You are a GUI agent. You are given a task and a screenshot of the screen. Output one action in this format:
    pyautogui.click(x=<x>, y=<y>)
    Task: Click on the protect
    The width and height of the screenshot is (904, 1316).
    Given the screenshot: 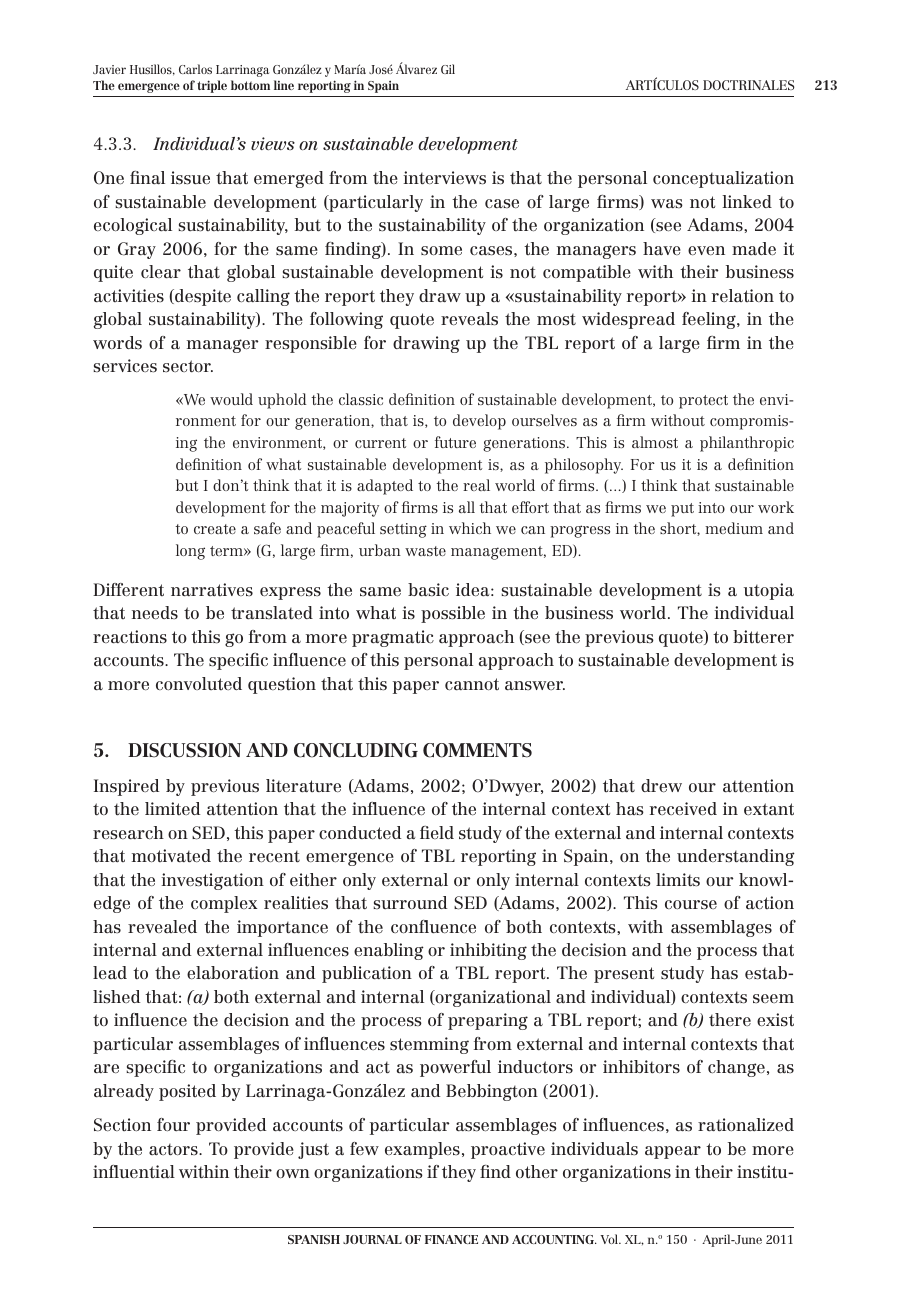 What is the action you would take?
    pyautogui.click(x=703, y=402)
